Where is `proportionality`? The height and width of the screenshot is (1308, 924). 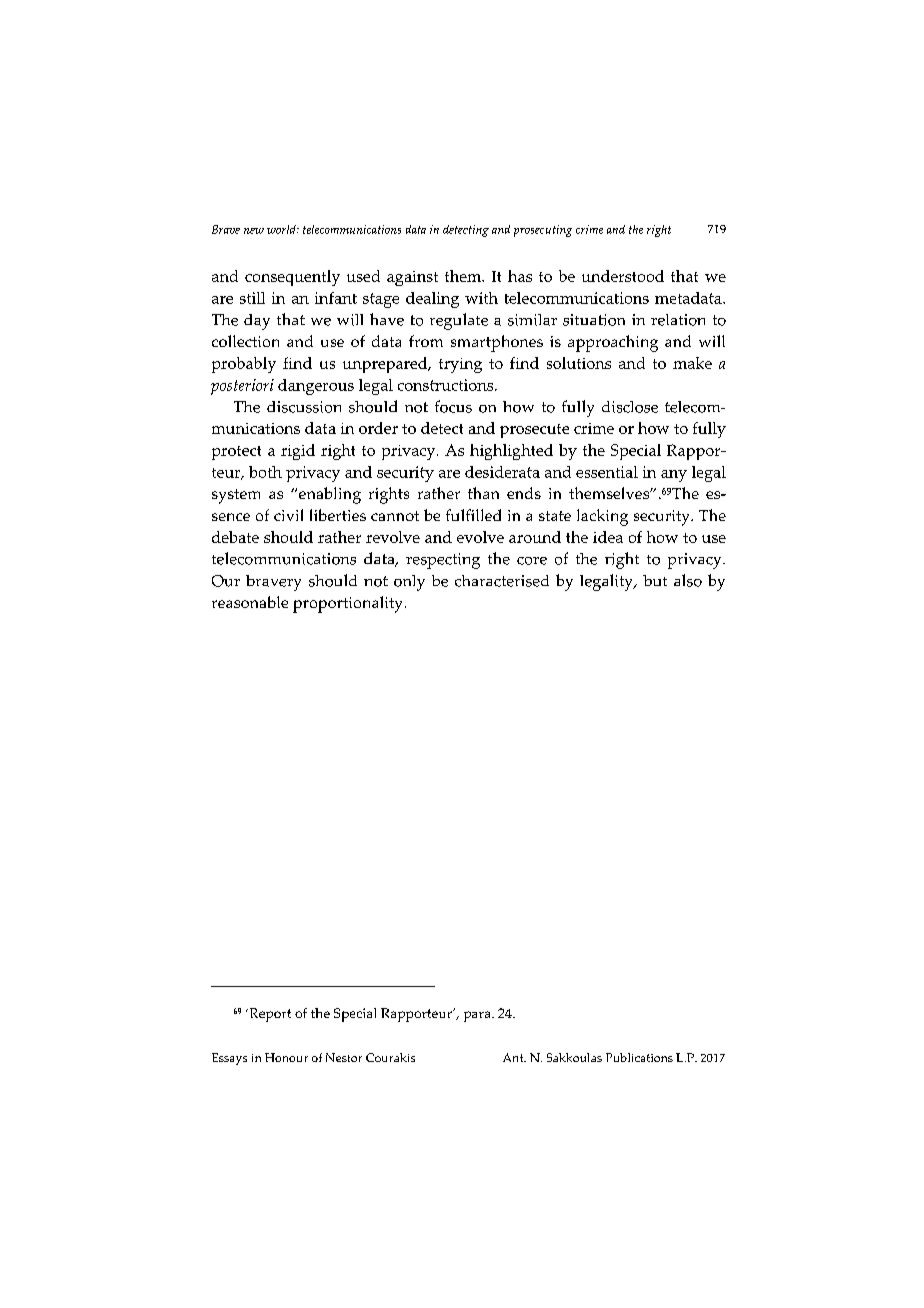 proportionality is located at coordinates (349, 604).
